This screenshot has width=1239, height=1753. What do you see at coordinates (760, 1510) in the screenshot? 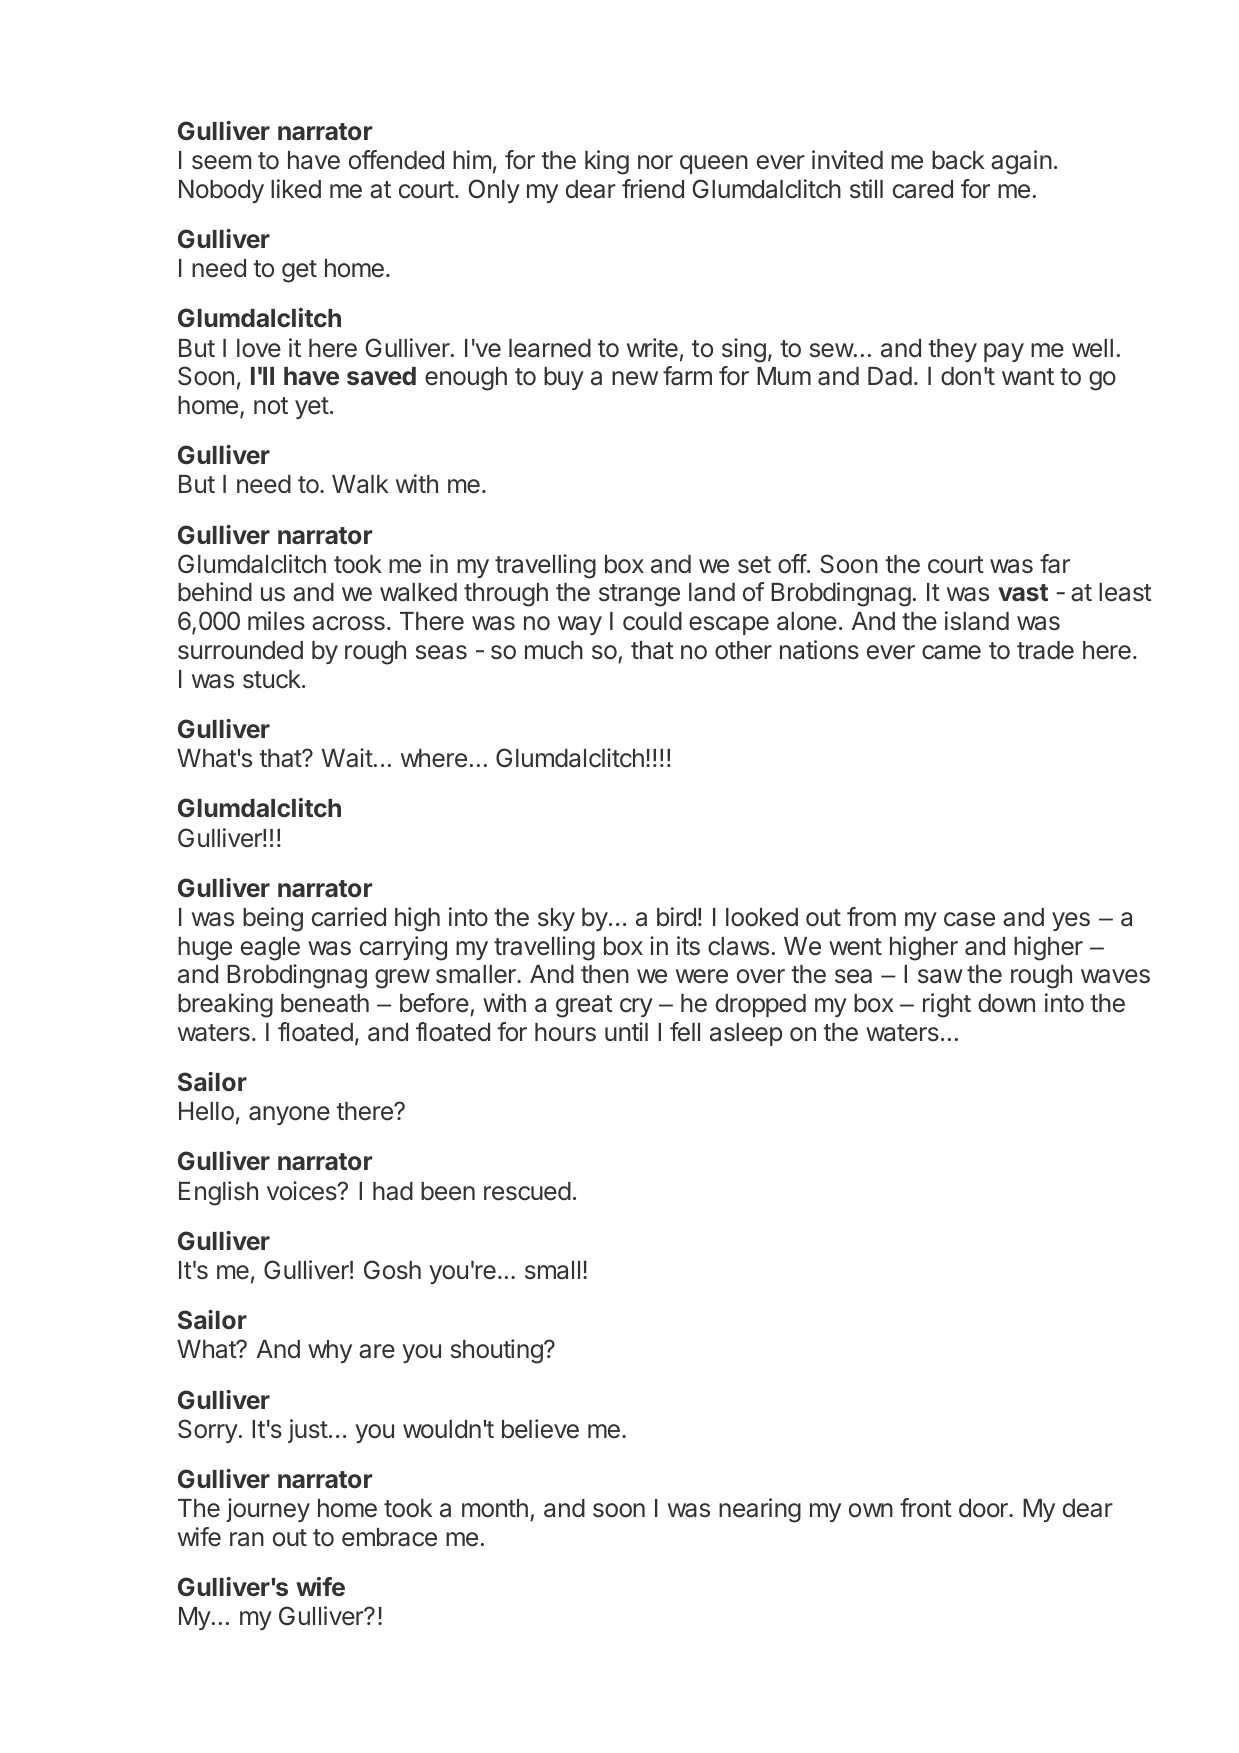
I see `nearing` at bounding box center [760, 1510].
